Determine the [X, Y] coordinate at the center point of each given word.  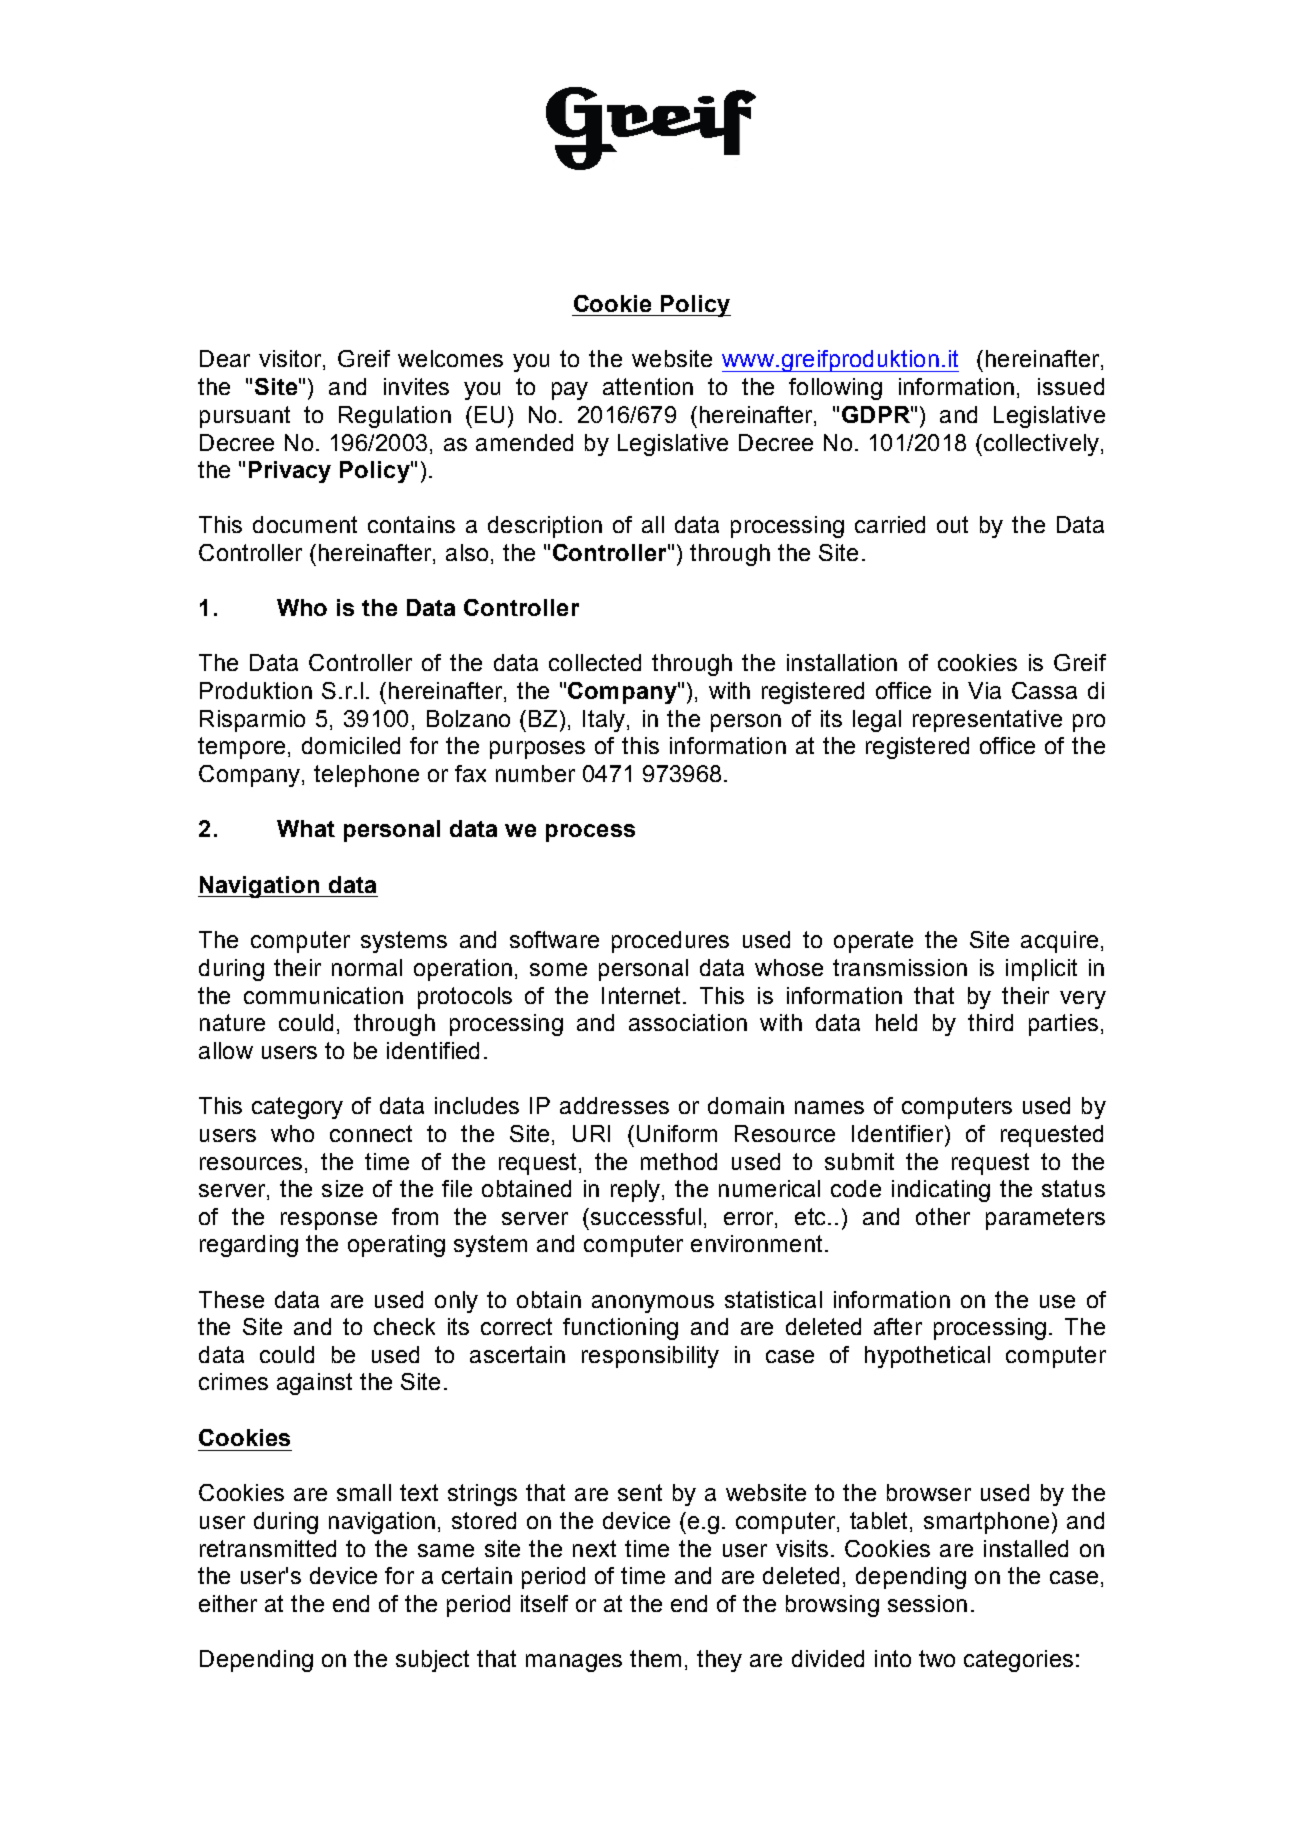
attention [648, 386]
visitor [291, 360]
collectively [1040, 445]
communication [323, 995]
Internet [643, 995]
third [990, 1022]
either [228, 1603]
